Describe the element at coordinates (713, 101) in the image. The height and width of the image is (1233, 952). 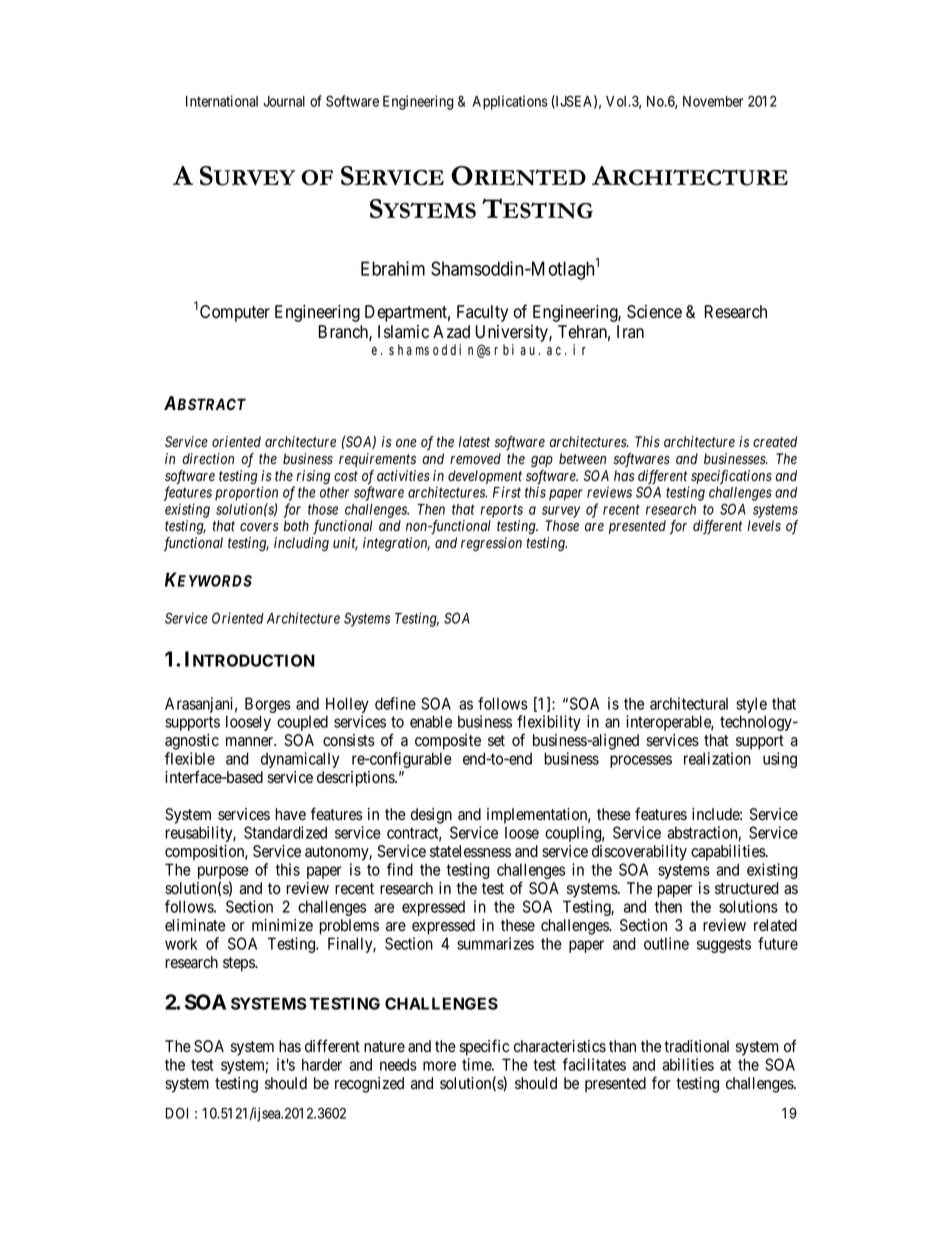
I see `November` at that location.
